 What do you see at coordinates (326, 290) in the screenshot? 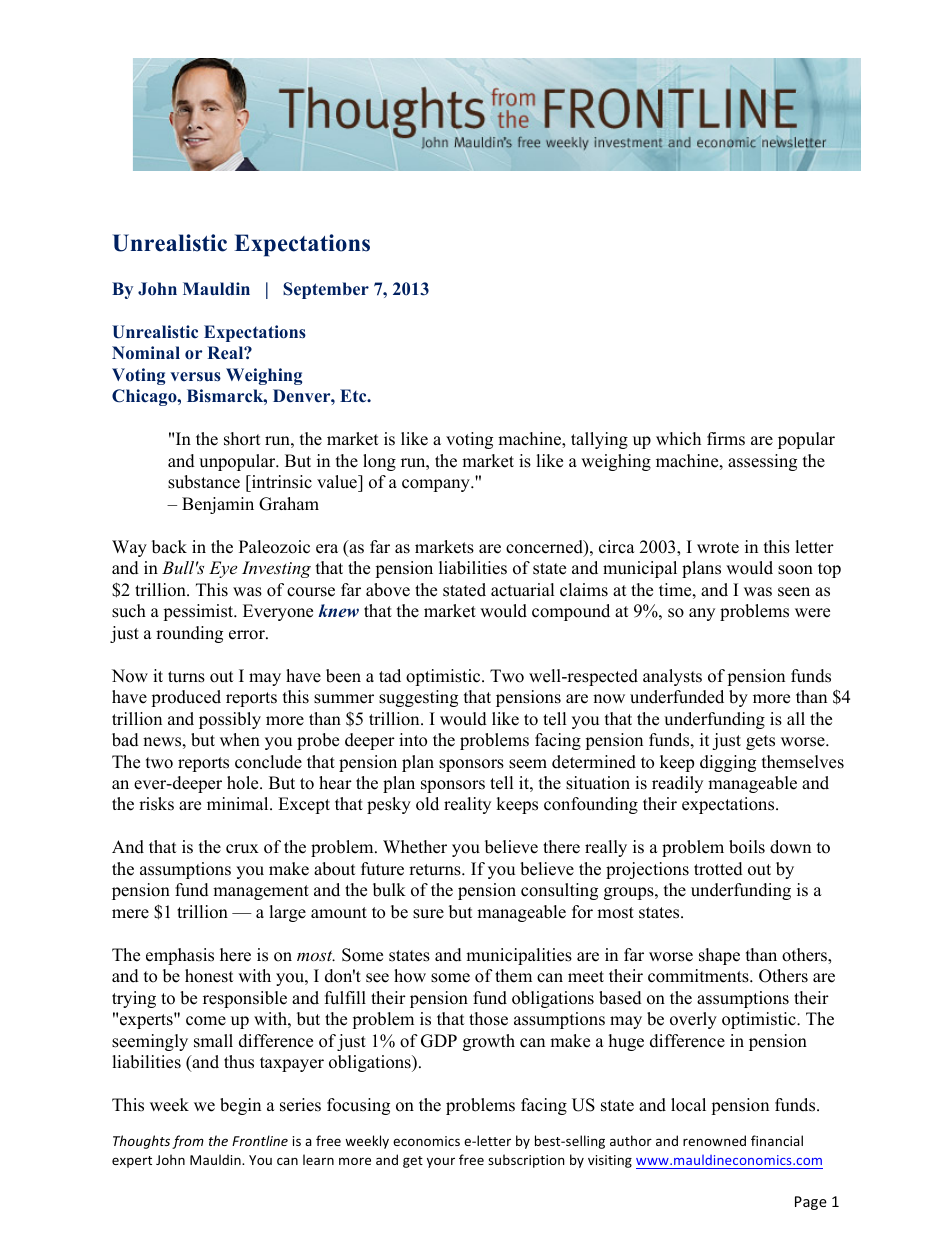
I see `September` at bounding box center [326, 290].
